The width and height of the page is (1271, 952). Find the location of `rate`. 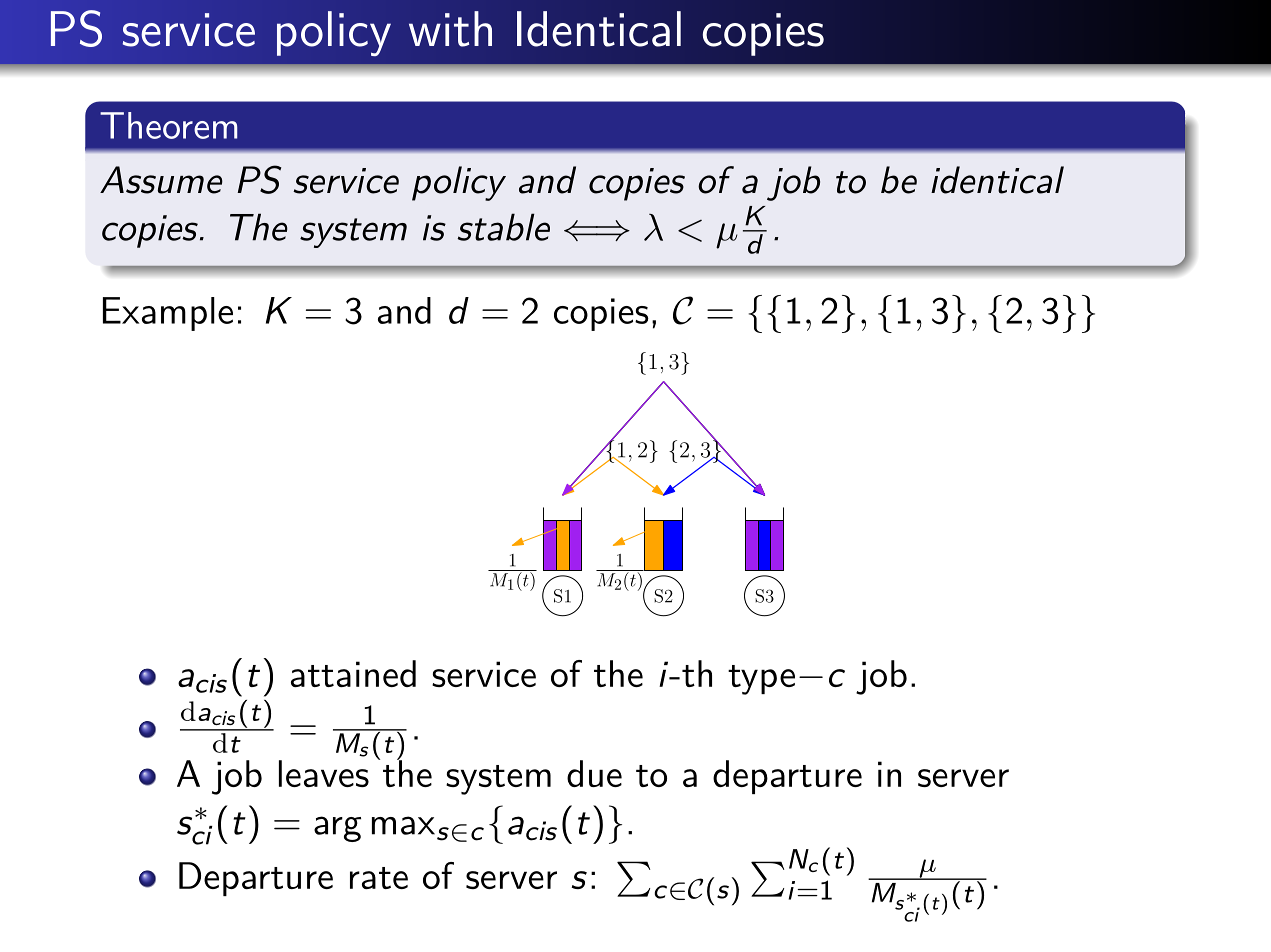

rate is located at coordinates (379, 878).
